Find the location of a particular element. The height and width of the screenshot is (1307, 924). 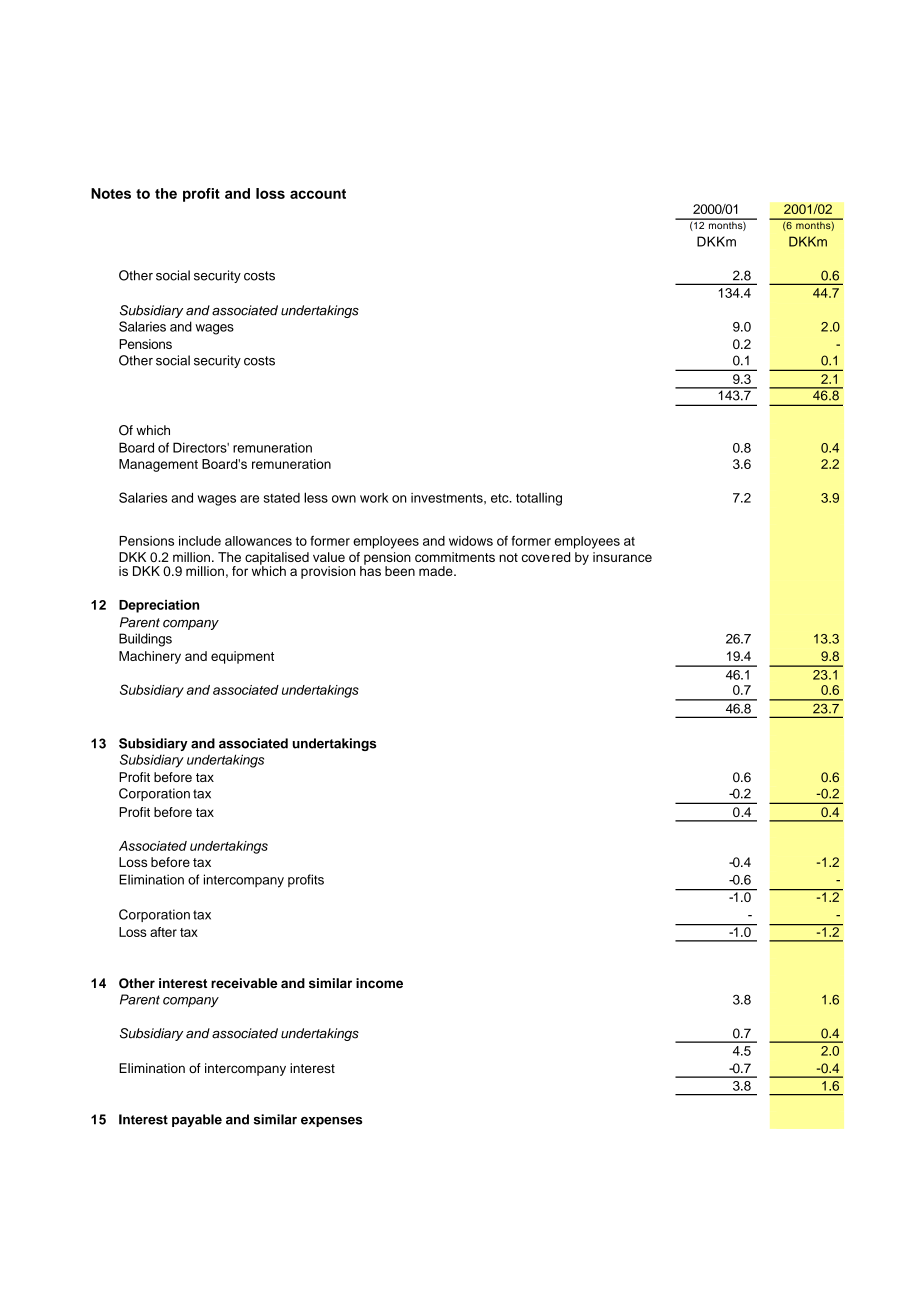

payable is located at coordinates (197, 1120).
